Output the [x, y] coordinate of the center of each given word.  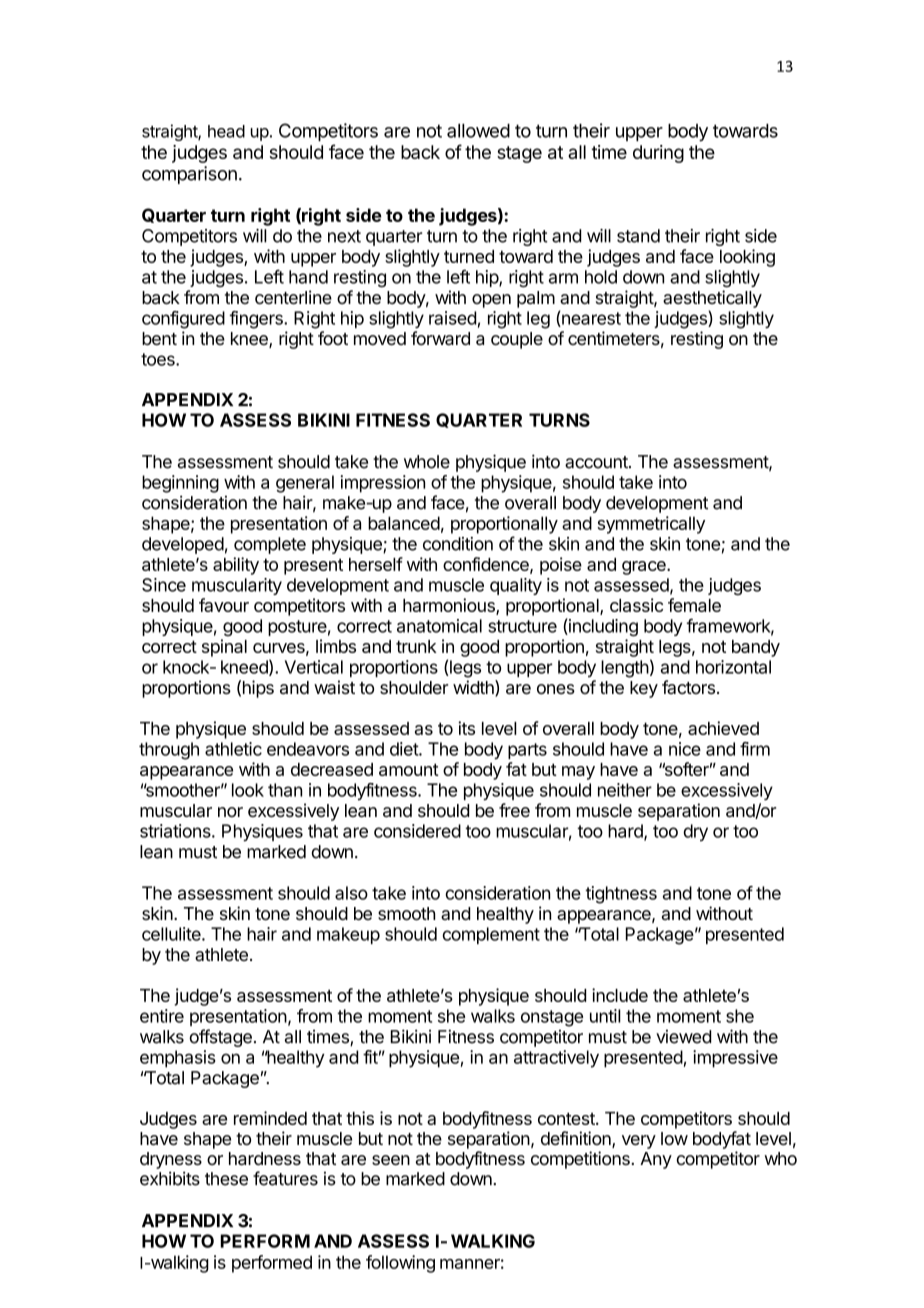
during [658, 154]
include [620, 995]
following [400, 1264]
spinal [224, 648]
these [226, 1179]
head [226, 131]
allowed [478, 131]
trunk [416, 646]
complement [491, 935]
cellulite [172, 934]
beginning [180, 484]
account [597, 462]
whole [427, 462]
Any [656, 1160]
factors [688, 687]
